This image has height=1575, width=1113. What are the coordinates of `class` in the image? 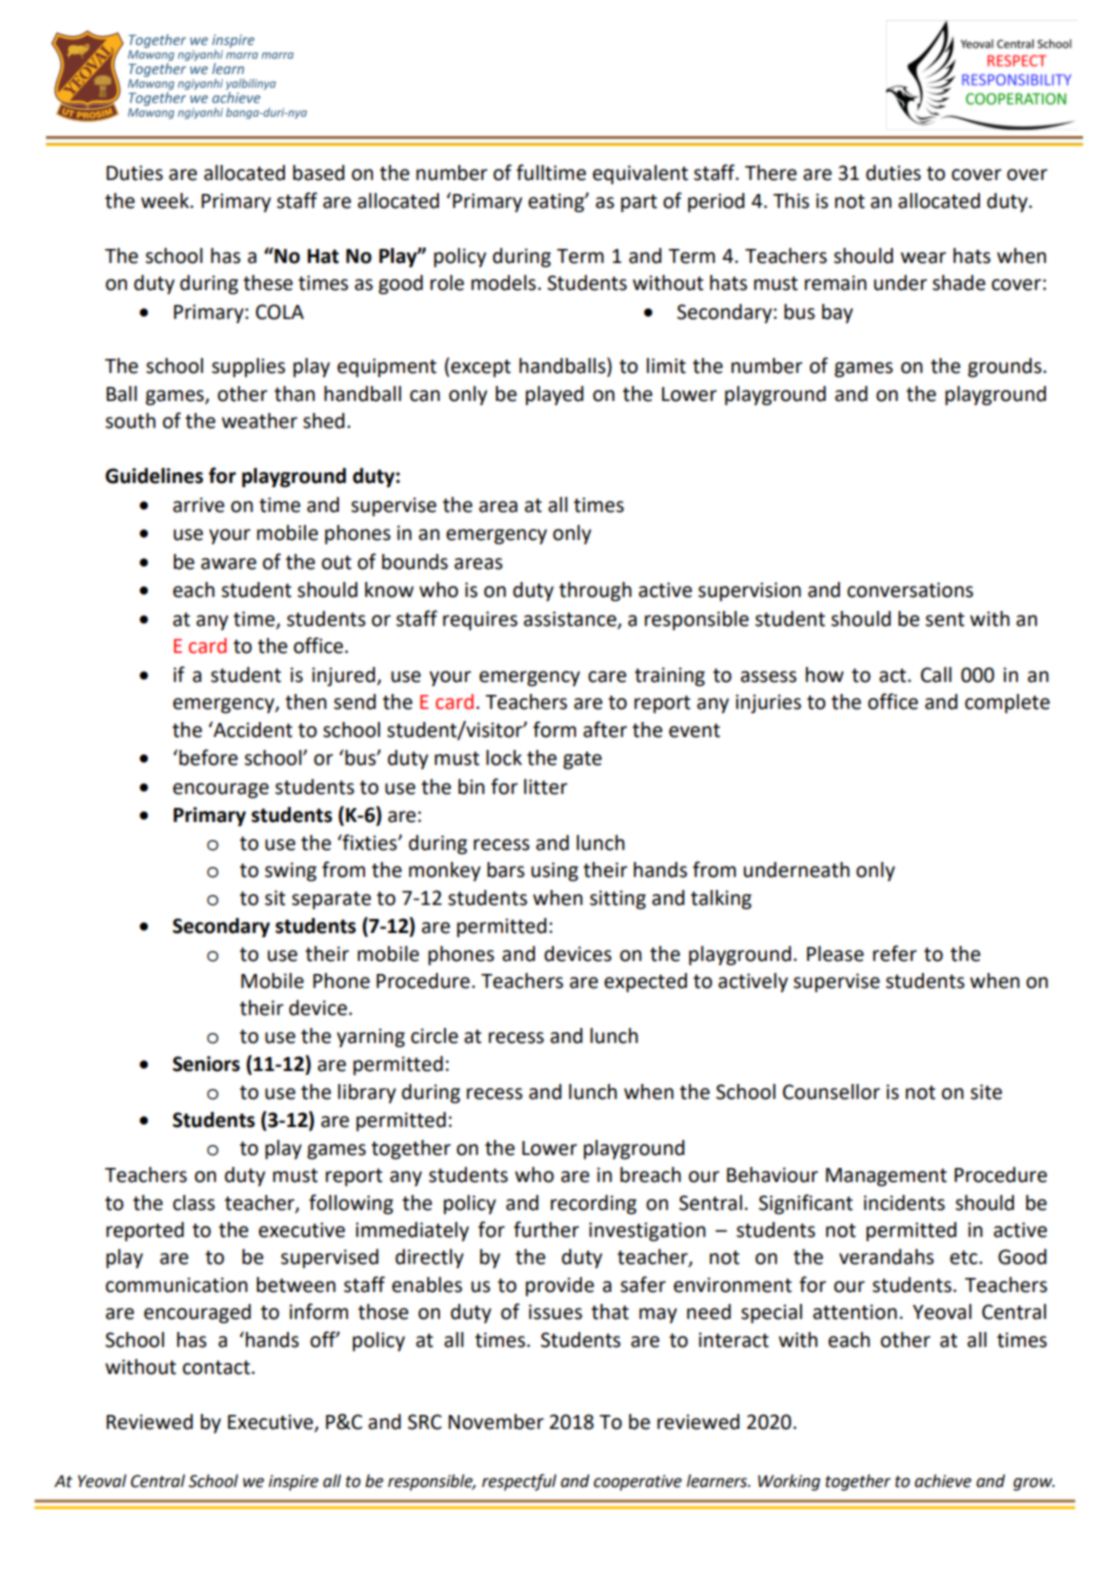 It's located at (194, 1203).
